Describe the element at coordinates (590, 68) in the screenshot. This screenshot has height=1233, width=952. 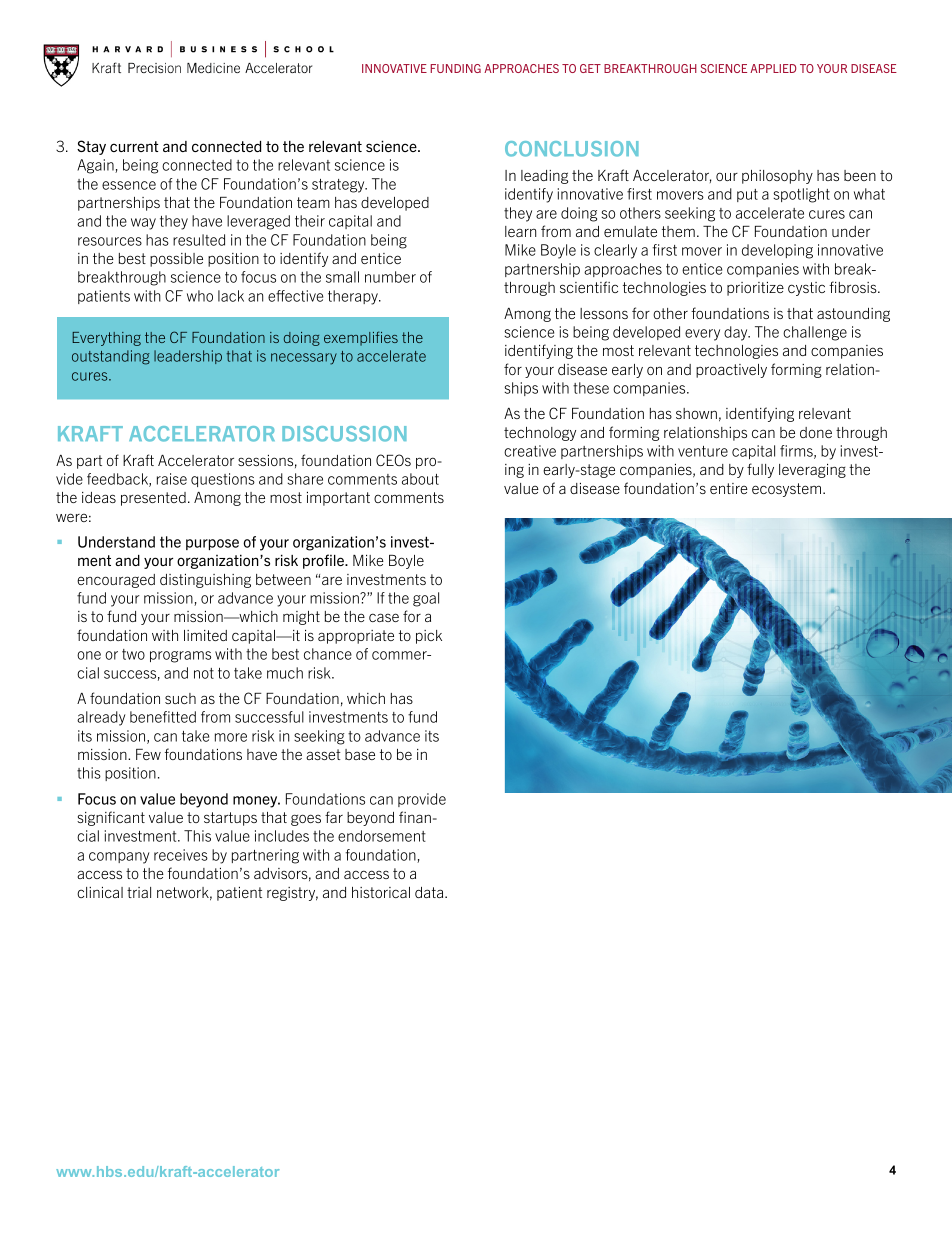
I see `GET` at that location.
